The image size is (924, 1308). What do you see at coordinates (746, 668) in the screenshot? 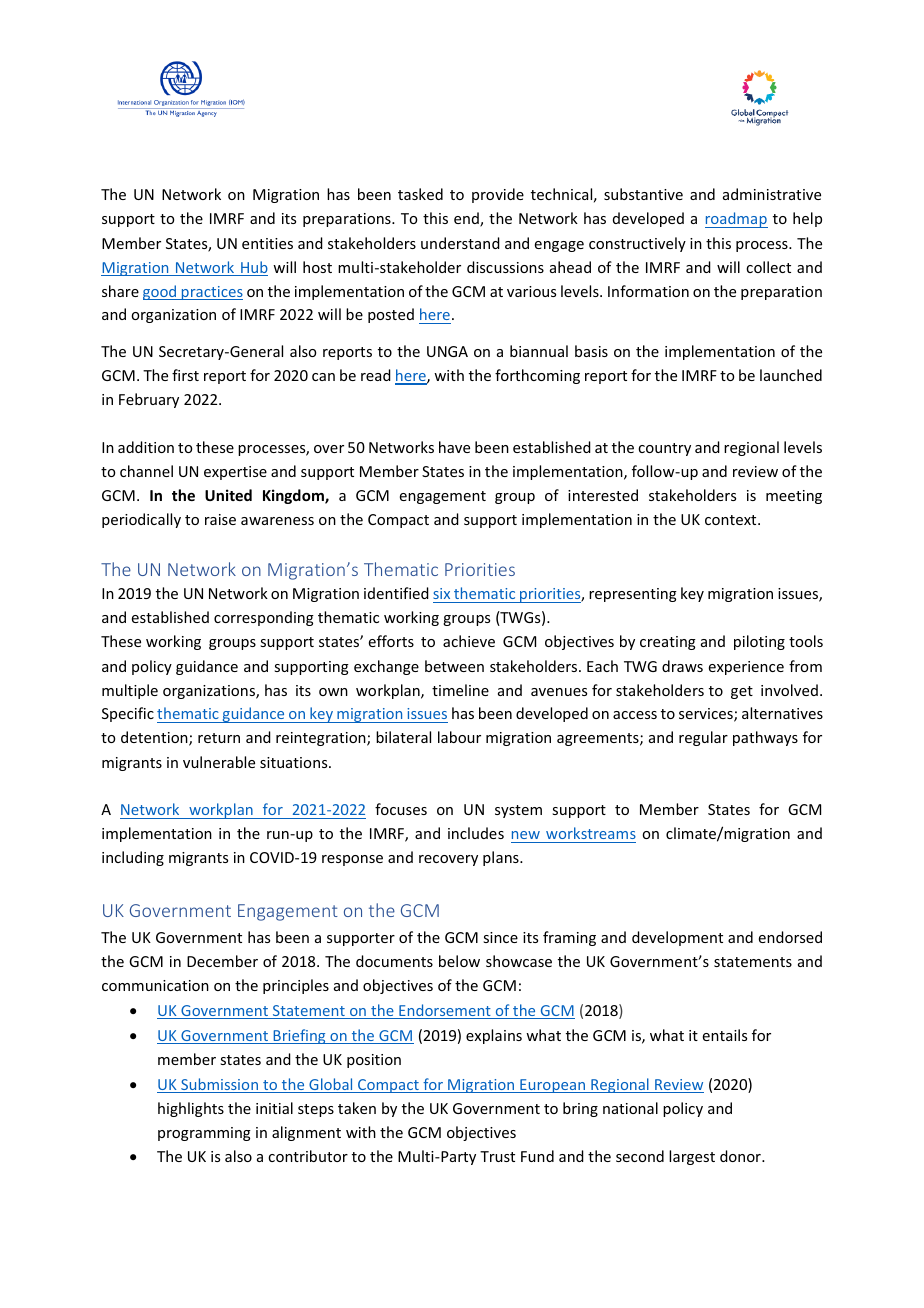
I see `experience` at bounding box center [746, 668].
